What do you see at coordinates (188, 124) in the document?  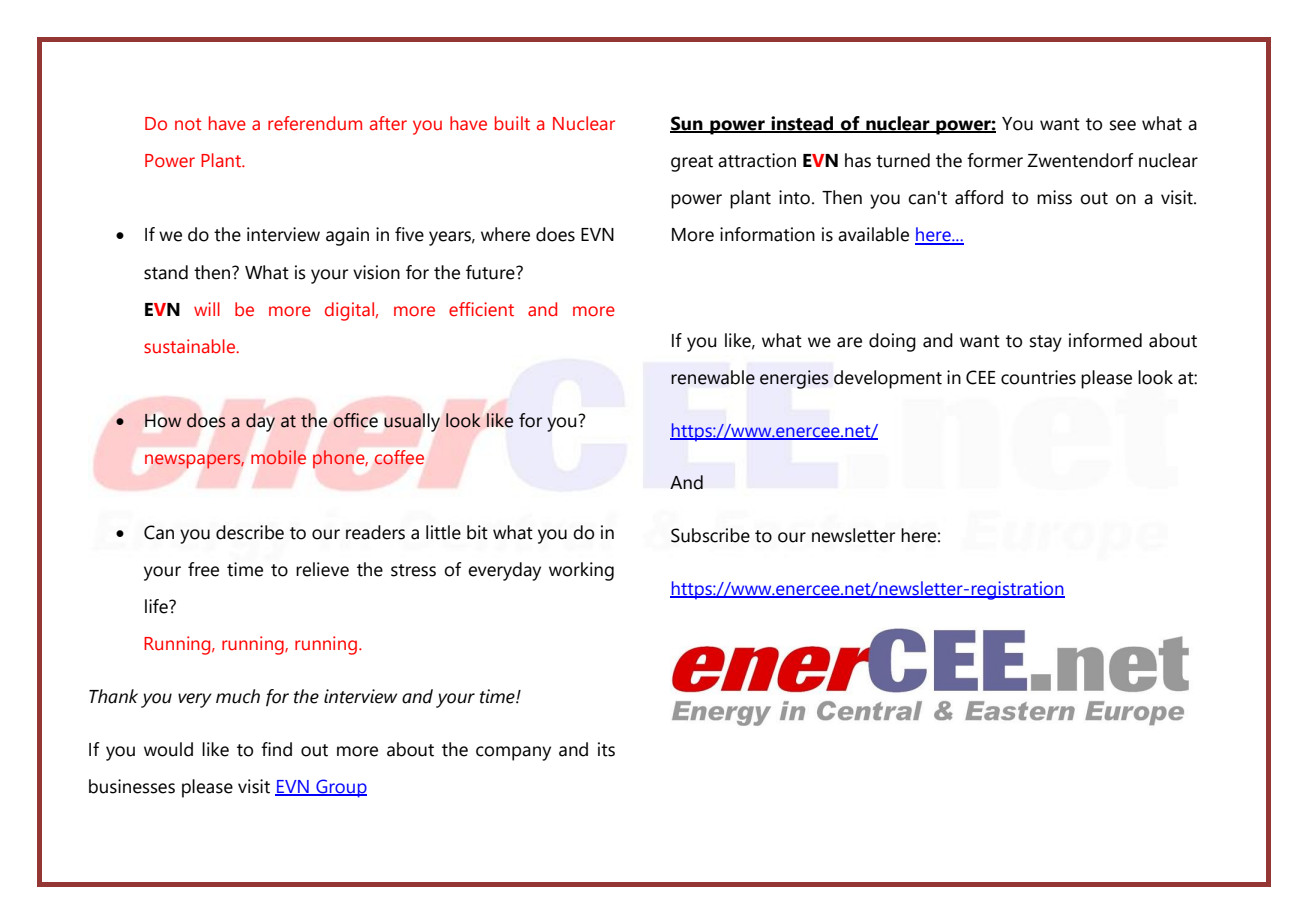 I see `not` at bounding box center [188, 124].
